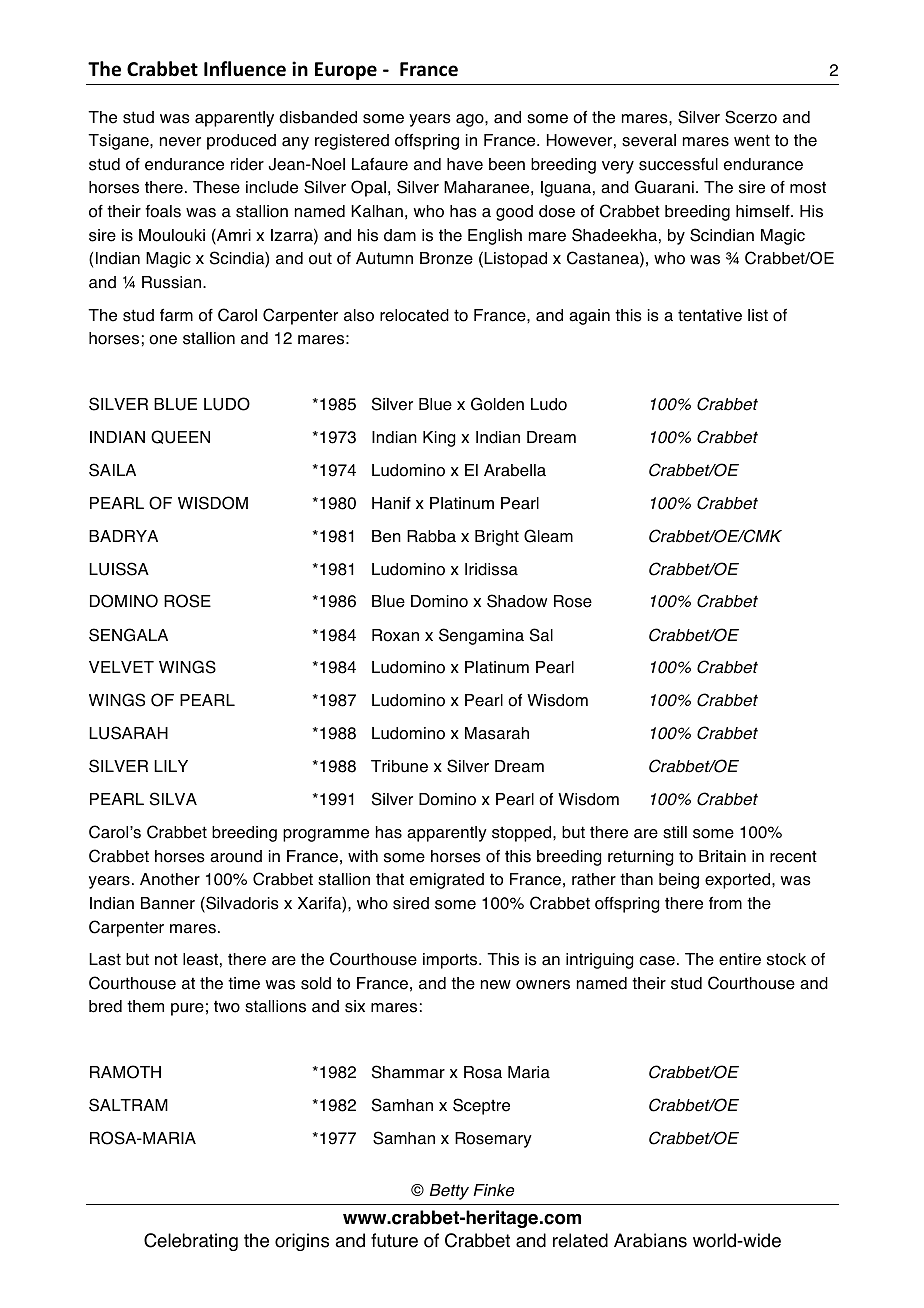  I want to click on Britain, so click(722, 856).
